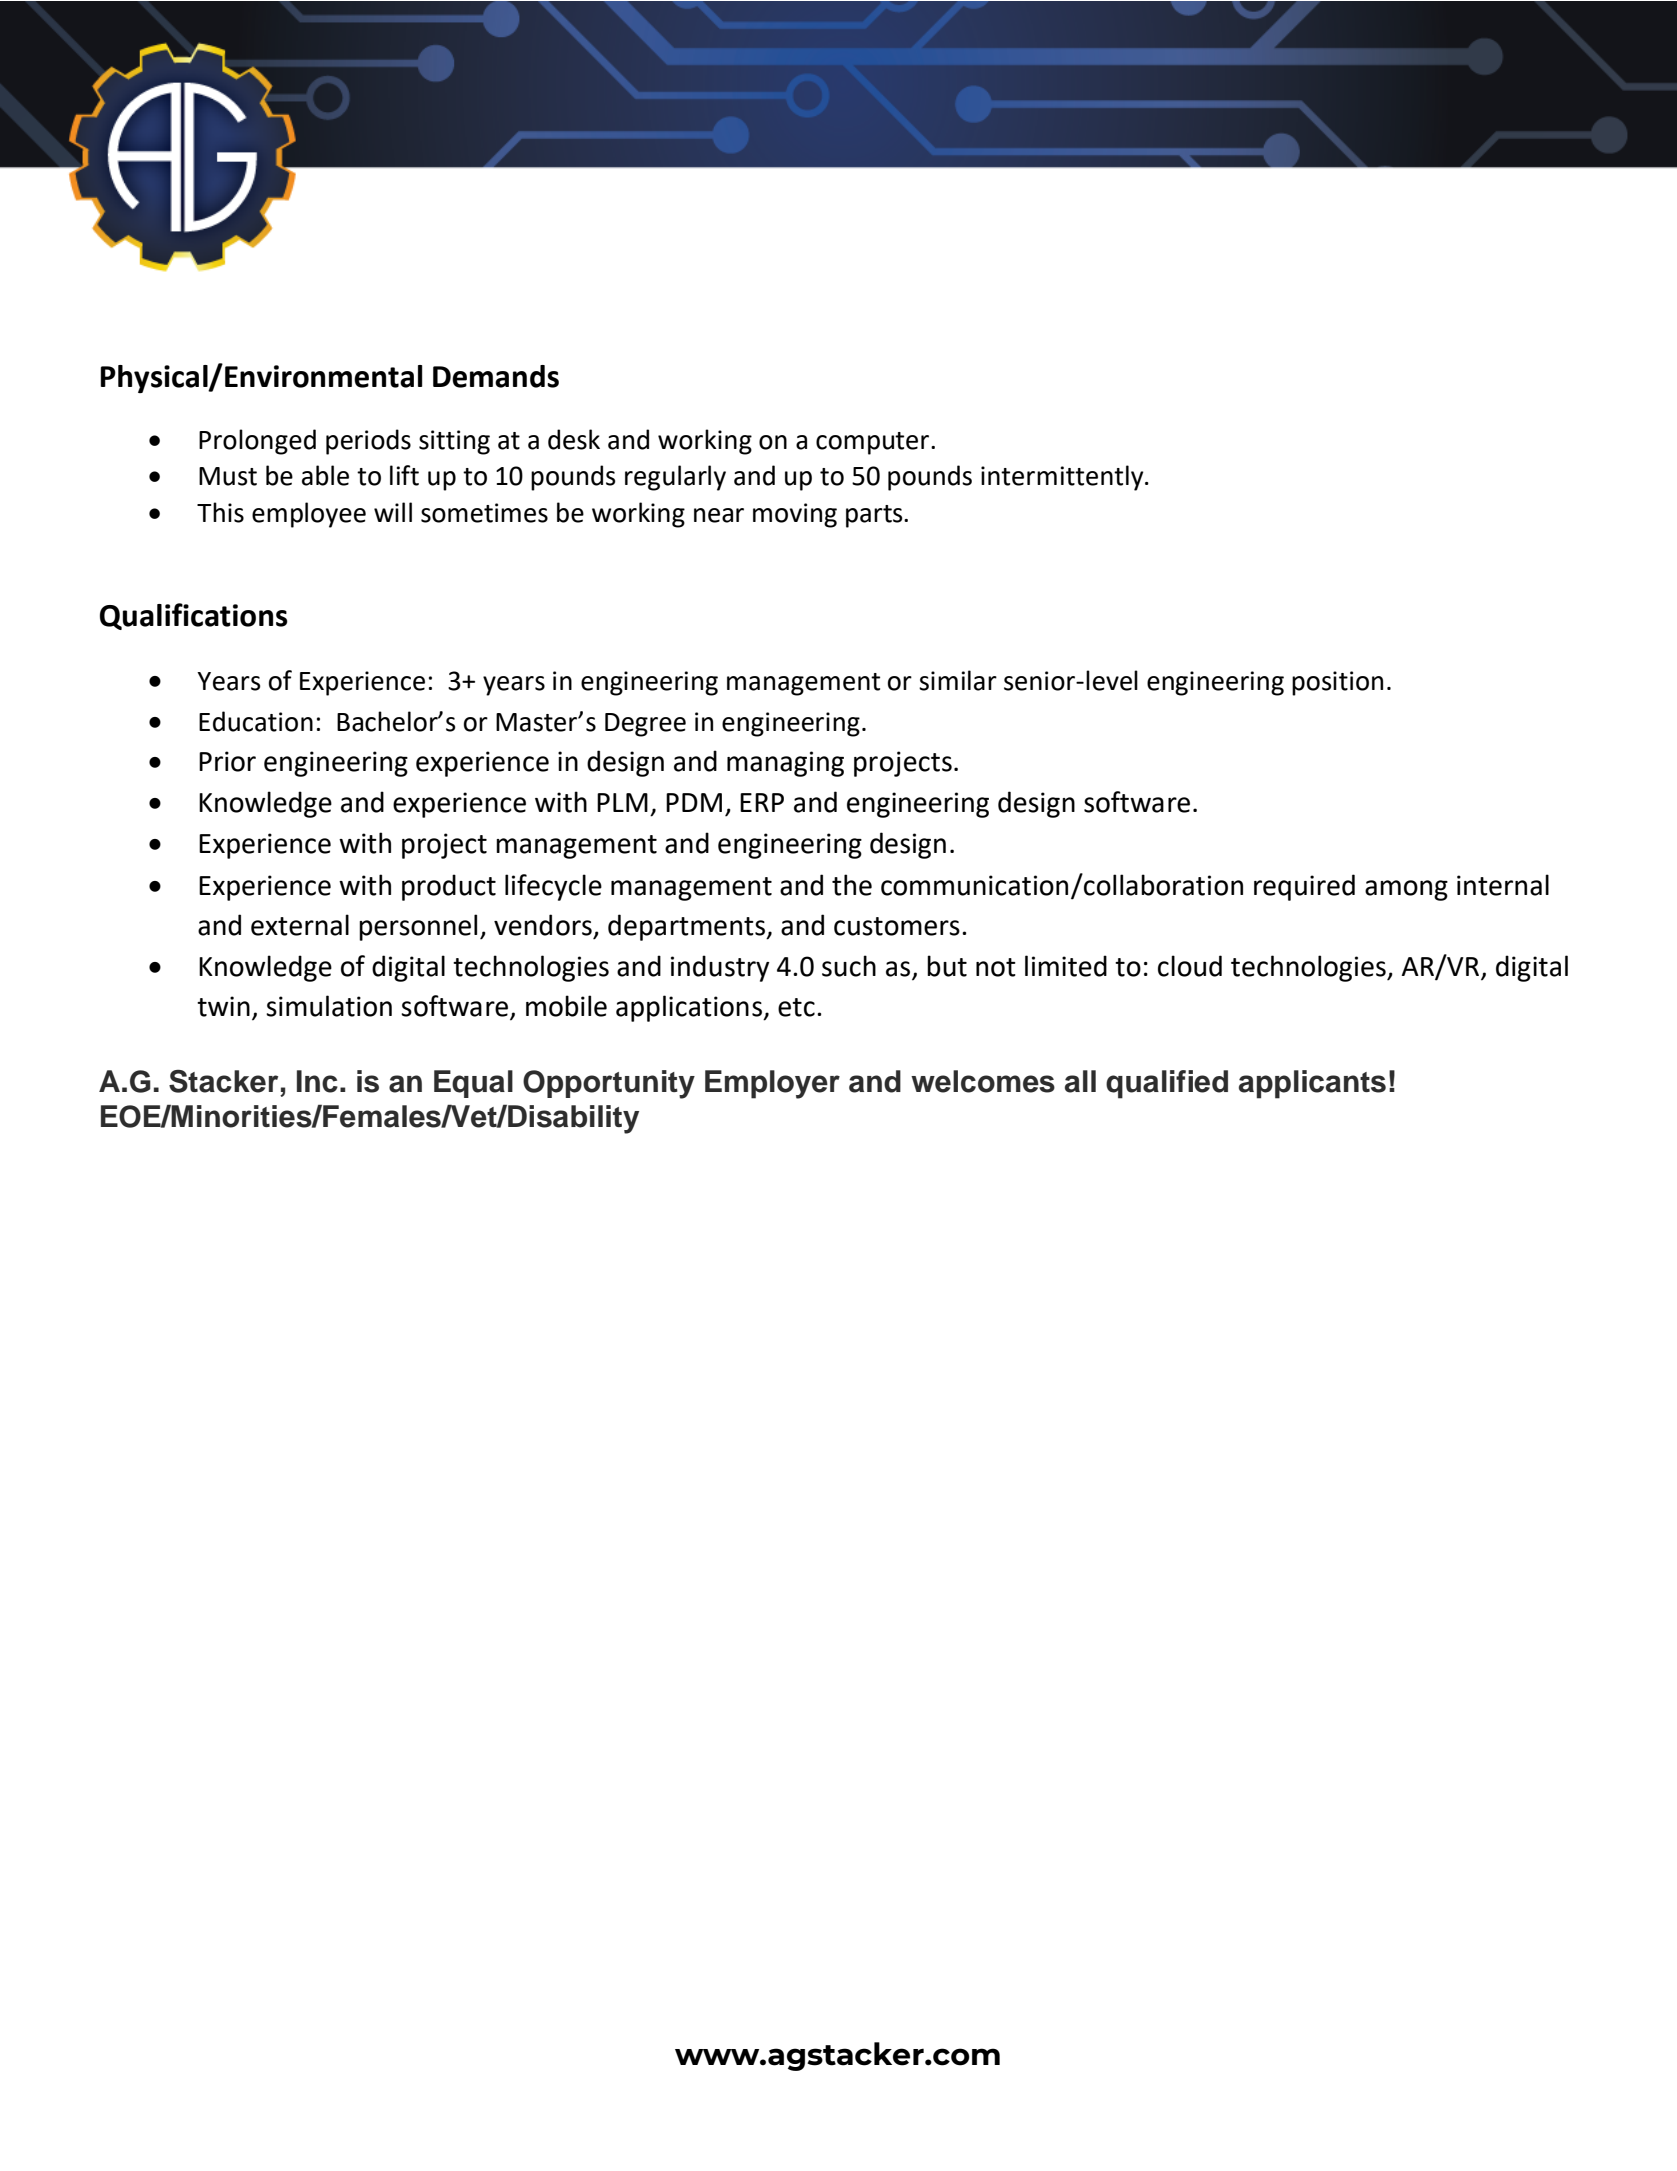 This page has width=1677, height=2171. What do you see at coordinates (449, 887) in the page?
I see `product` at bounding box center [449, 887].
